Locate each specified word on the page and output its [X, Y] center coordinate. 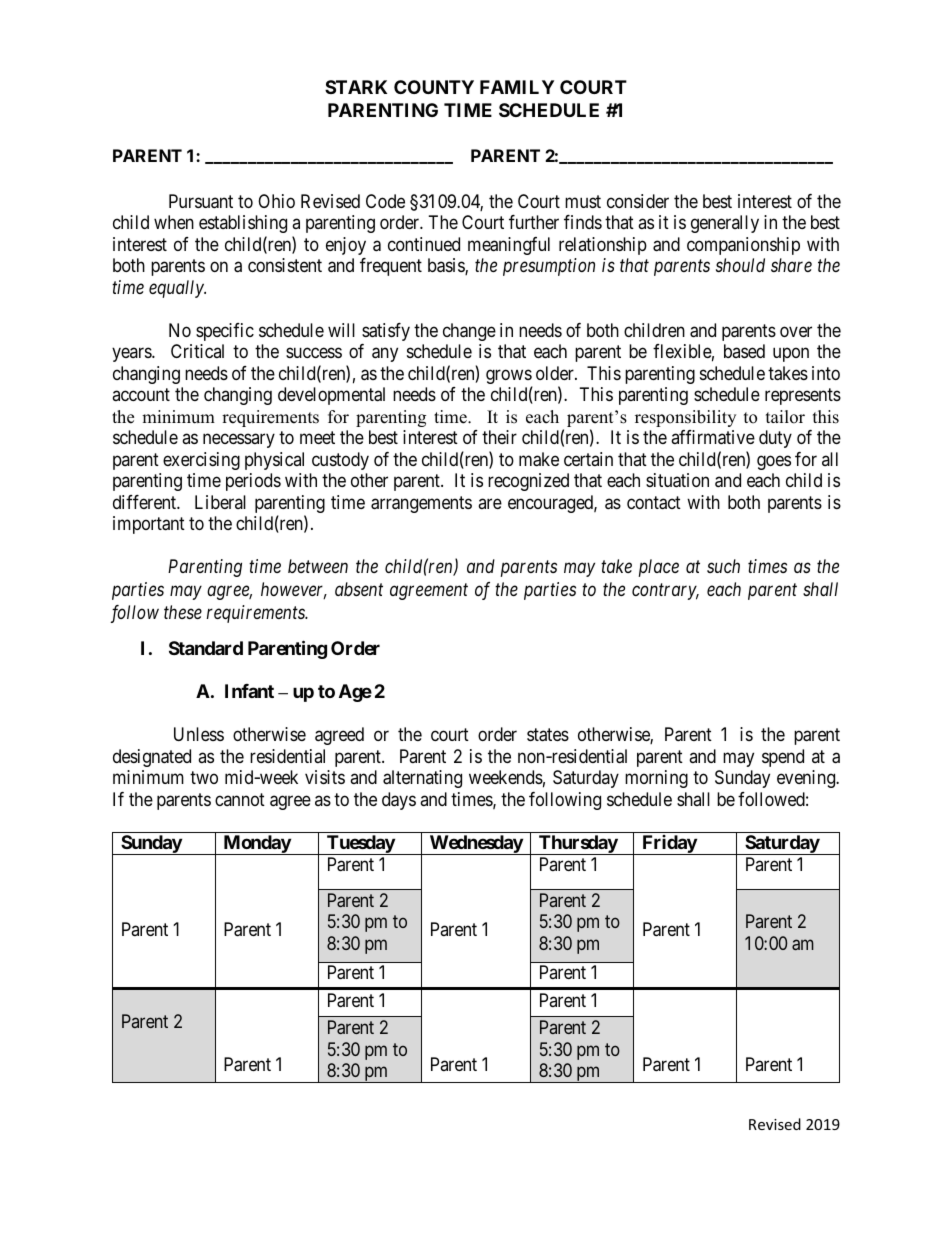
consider [638, 201]
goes [774, 462]
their [499, 437]
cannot [240, 799]
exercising [201, 461]
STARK [356, 87]
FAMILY [517, 87]
